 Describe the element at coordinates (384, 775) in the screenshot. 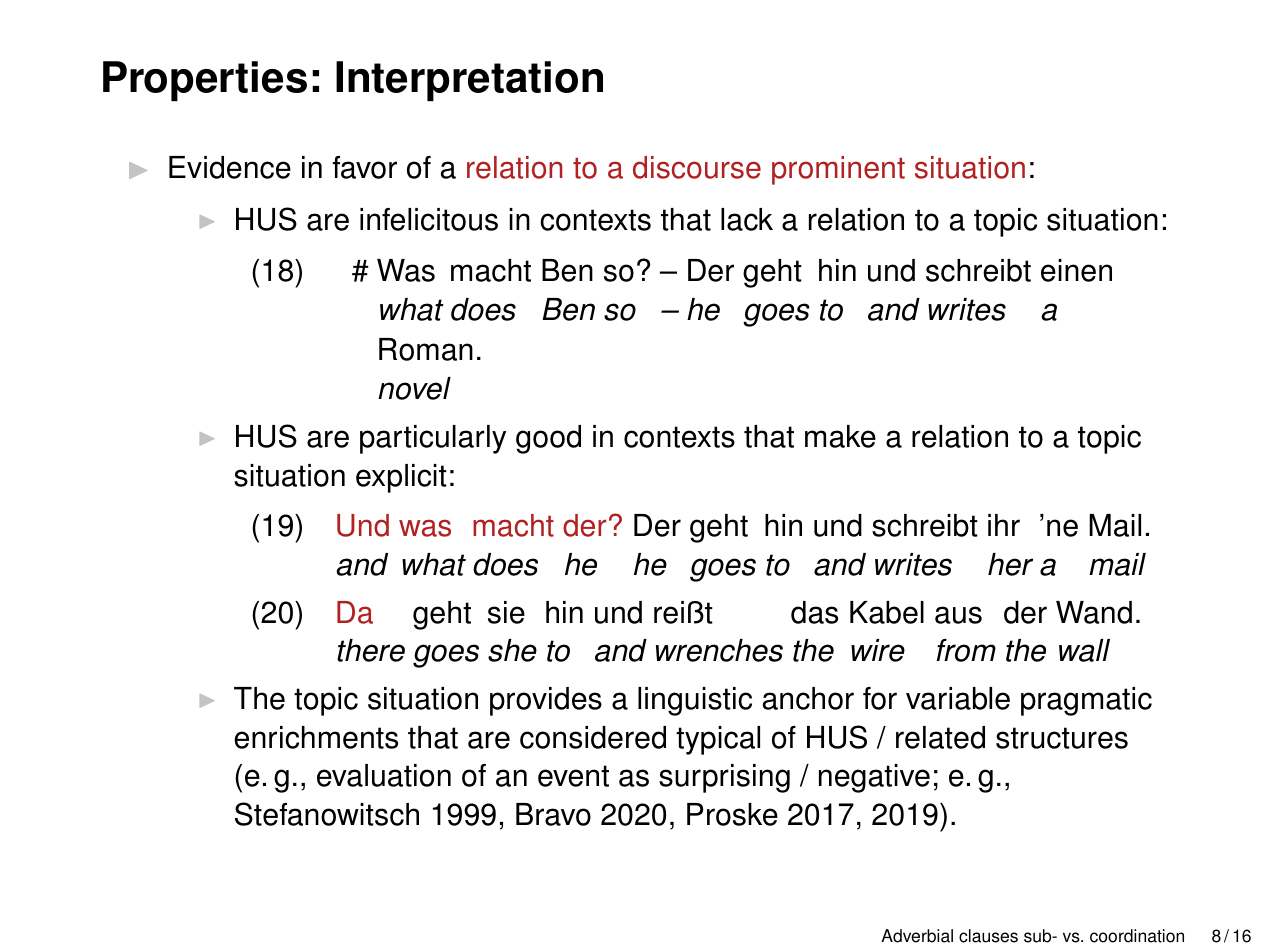

I see `evaluation` at that location.
